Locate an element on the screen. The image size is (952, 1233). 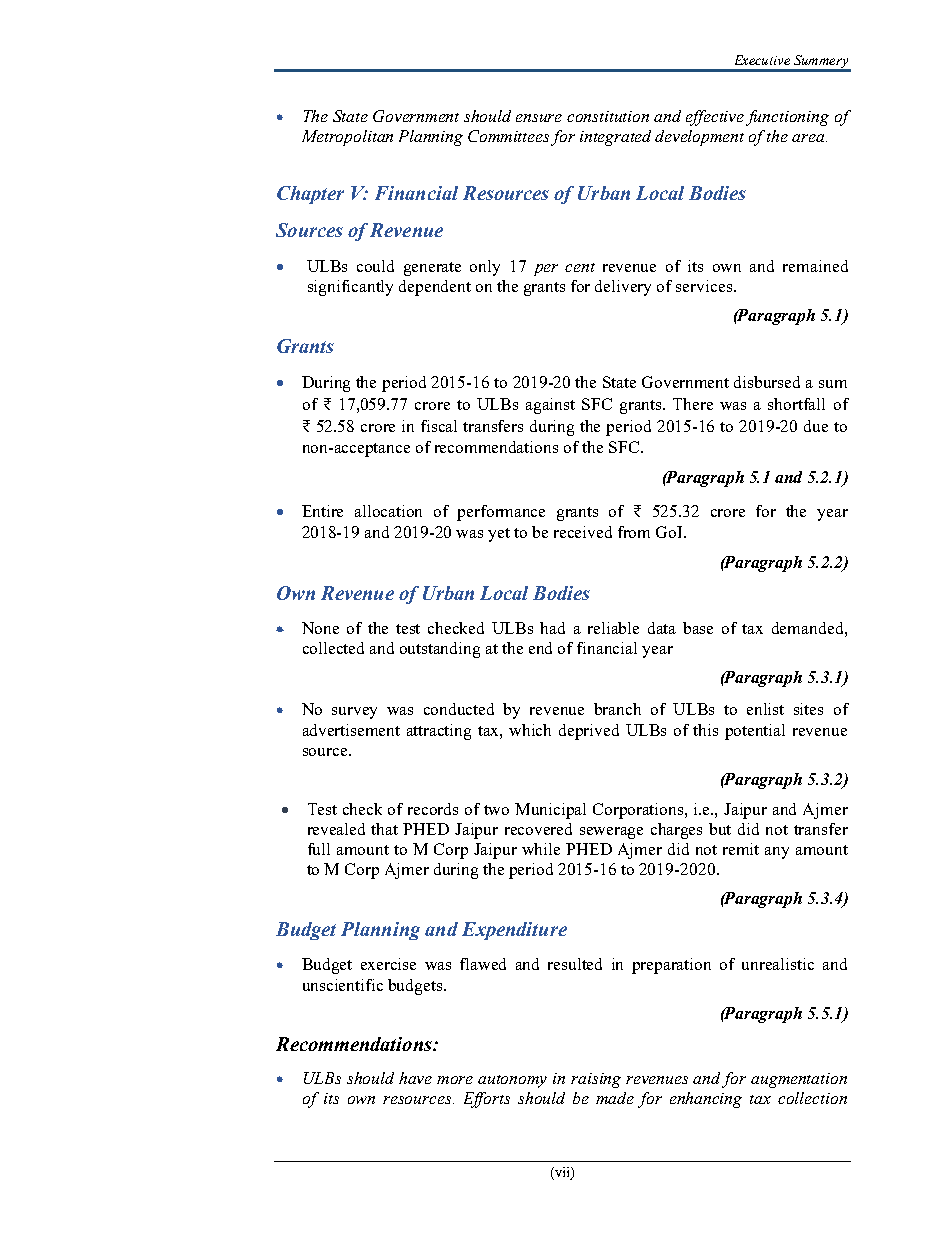
augmentation is located at coordinates (799, 1080).
